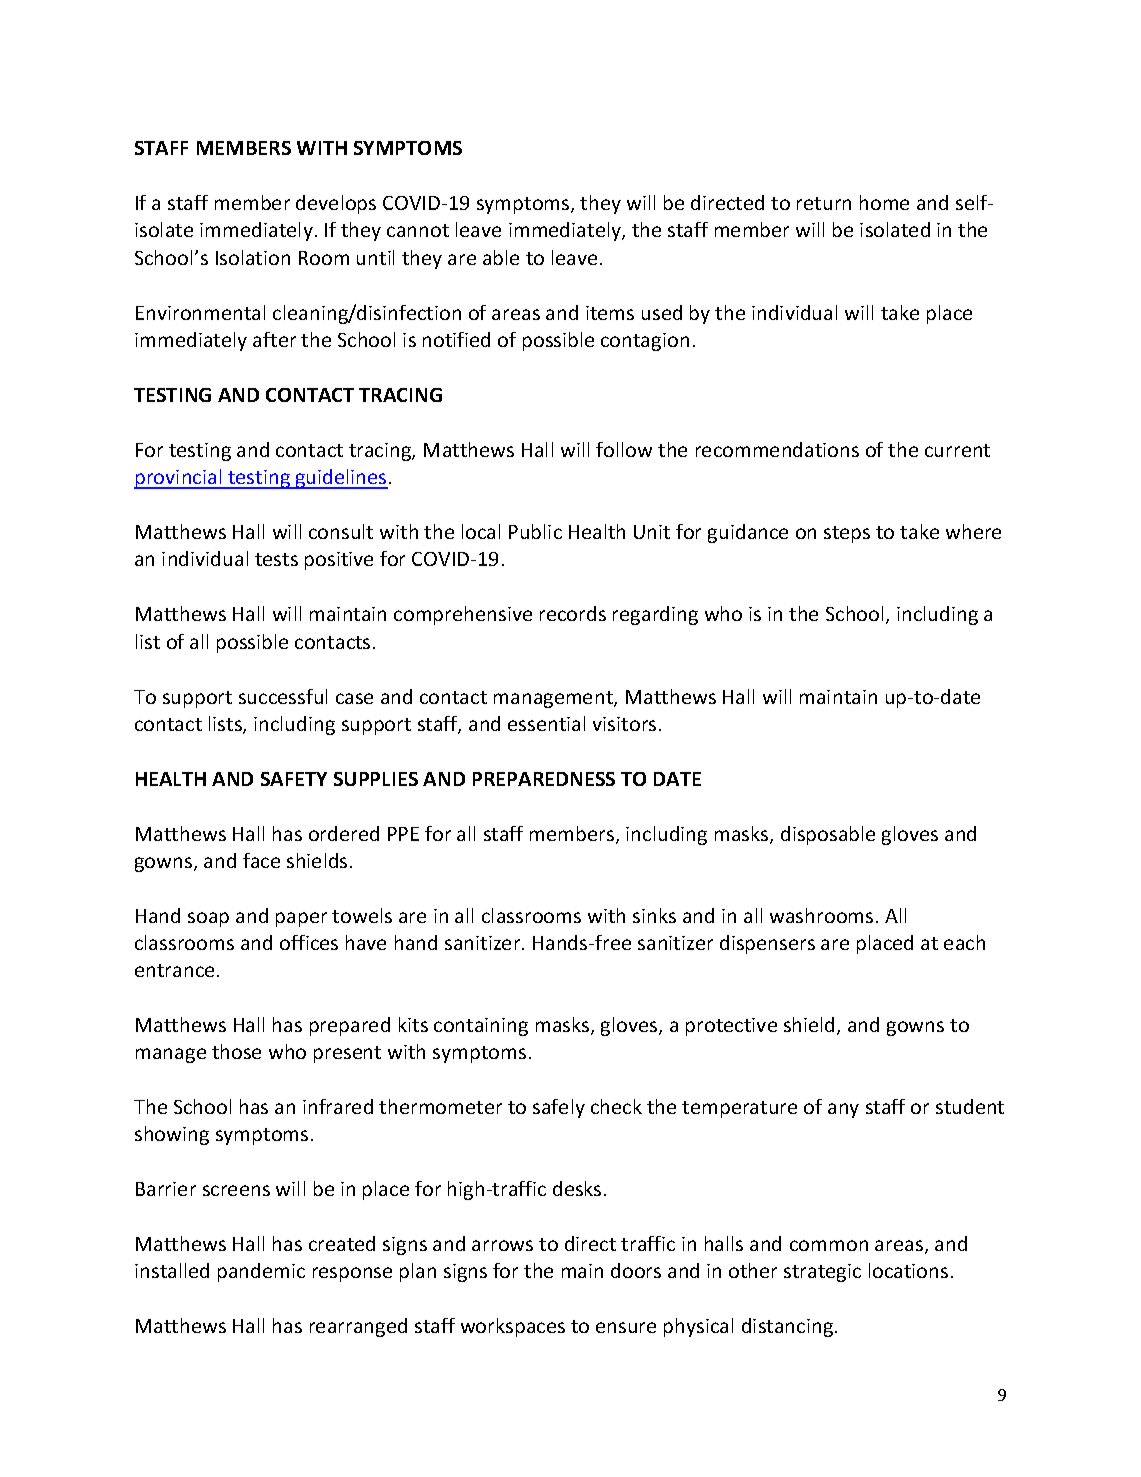  Describe the element at coordinates (624, 724) in the document. I see `visitors` at that location.
